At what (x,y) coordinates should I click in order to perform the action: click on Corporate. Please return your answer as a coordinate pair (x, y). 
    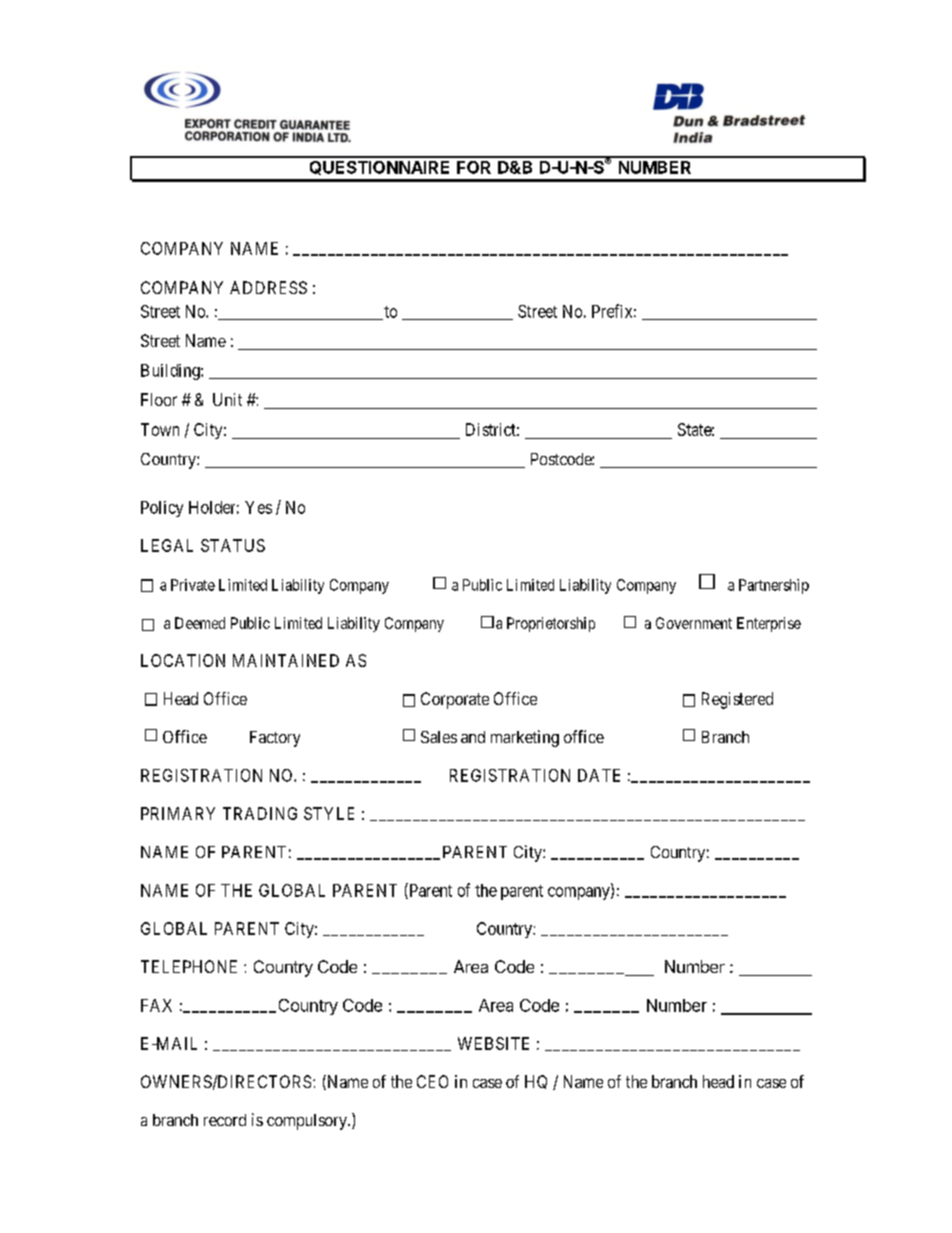
    Looking at the image, I should click on (455, 700).
